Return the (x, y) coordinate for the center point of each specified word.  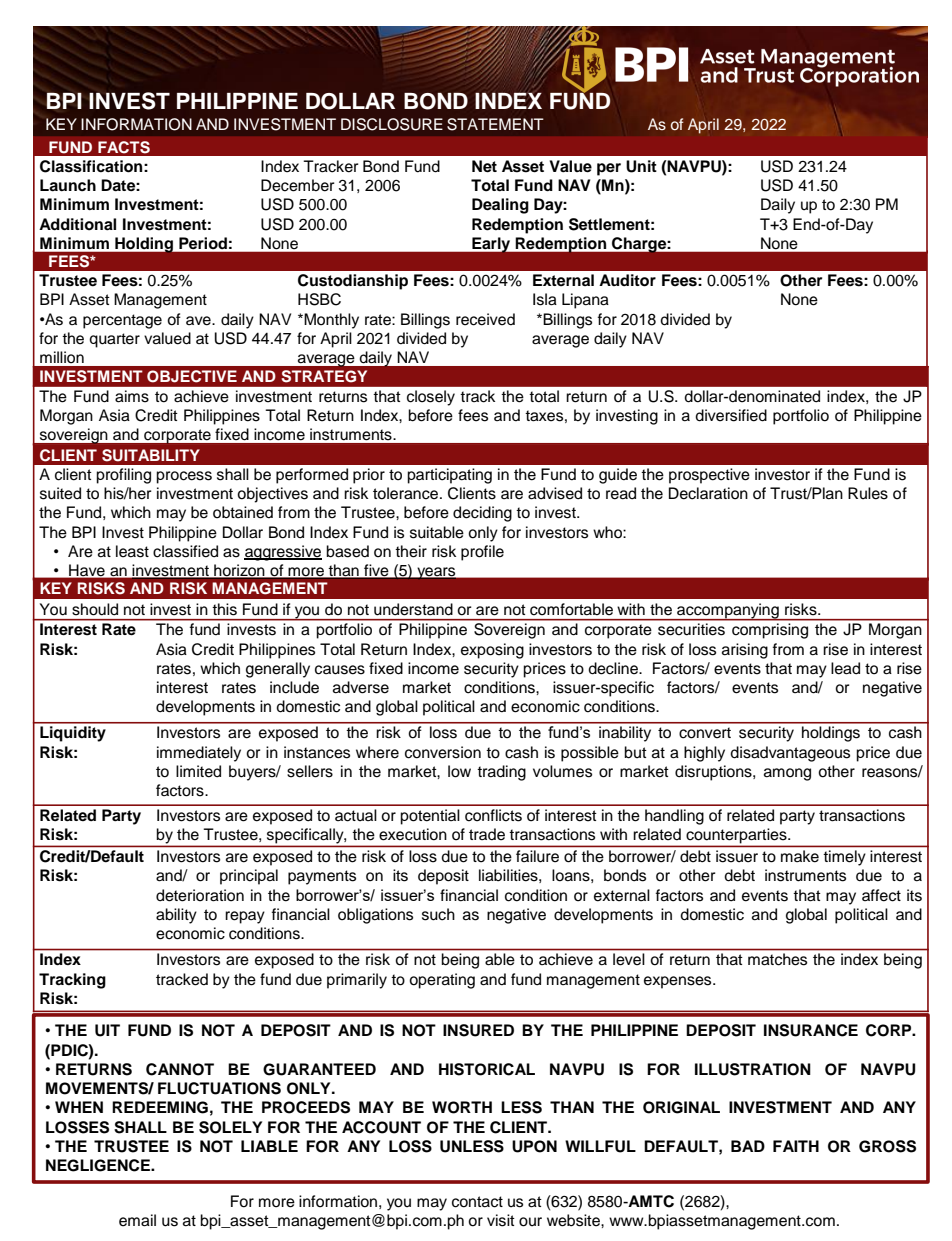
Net (484, 166)
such (438, 914)
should (95, 609)
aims (132, 396)
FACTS (124, 147)
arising (745, 651)
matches (777, 959)
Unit (641, 166)
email (137, 1220)
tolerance (407, 493)
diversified (731, 415)
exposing (492, 651)
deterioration (200, 895)
